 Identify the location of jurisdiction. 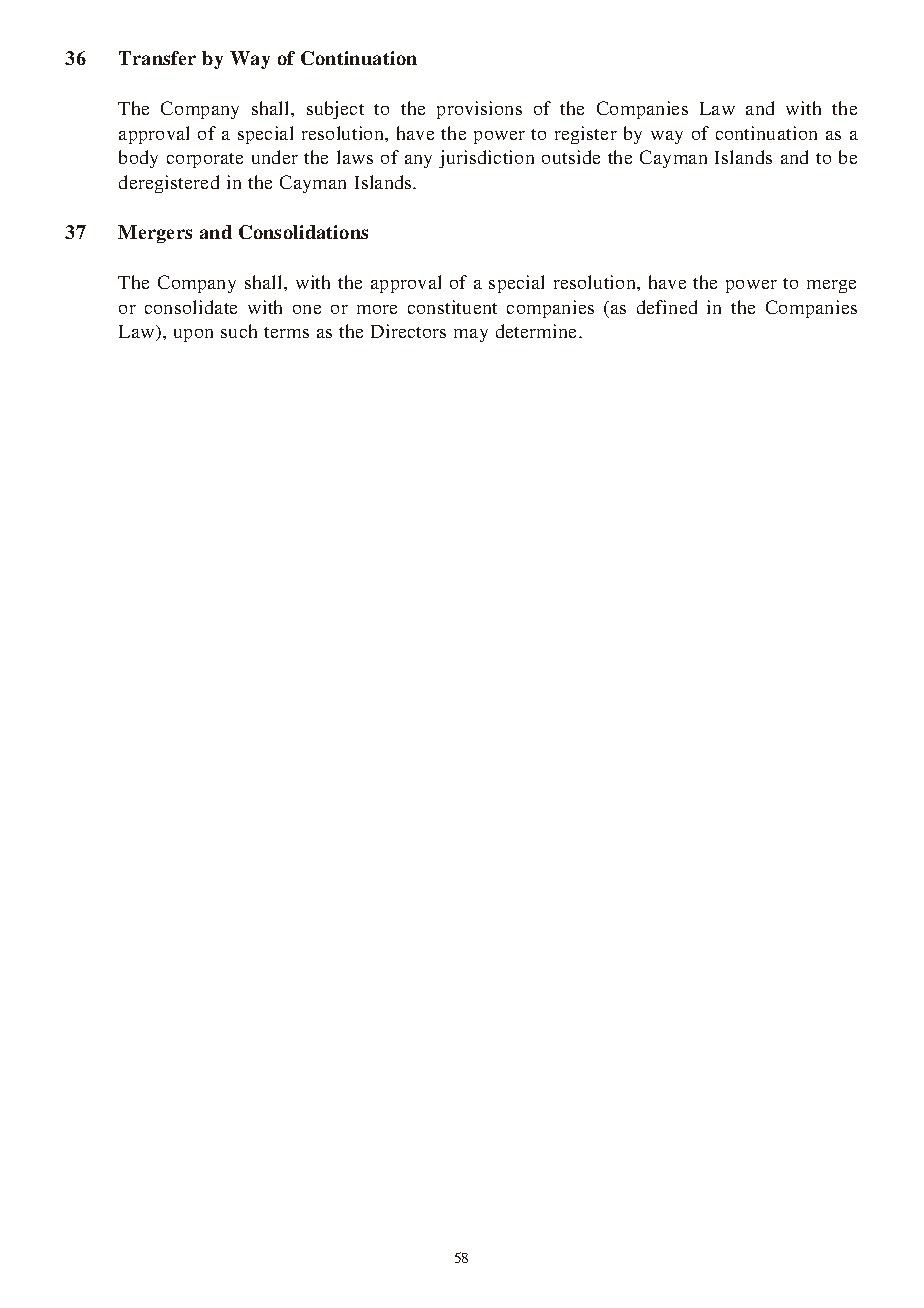
(486, 159).
